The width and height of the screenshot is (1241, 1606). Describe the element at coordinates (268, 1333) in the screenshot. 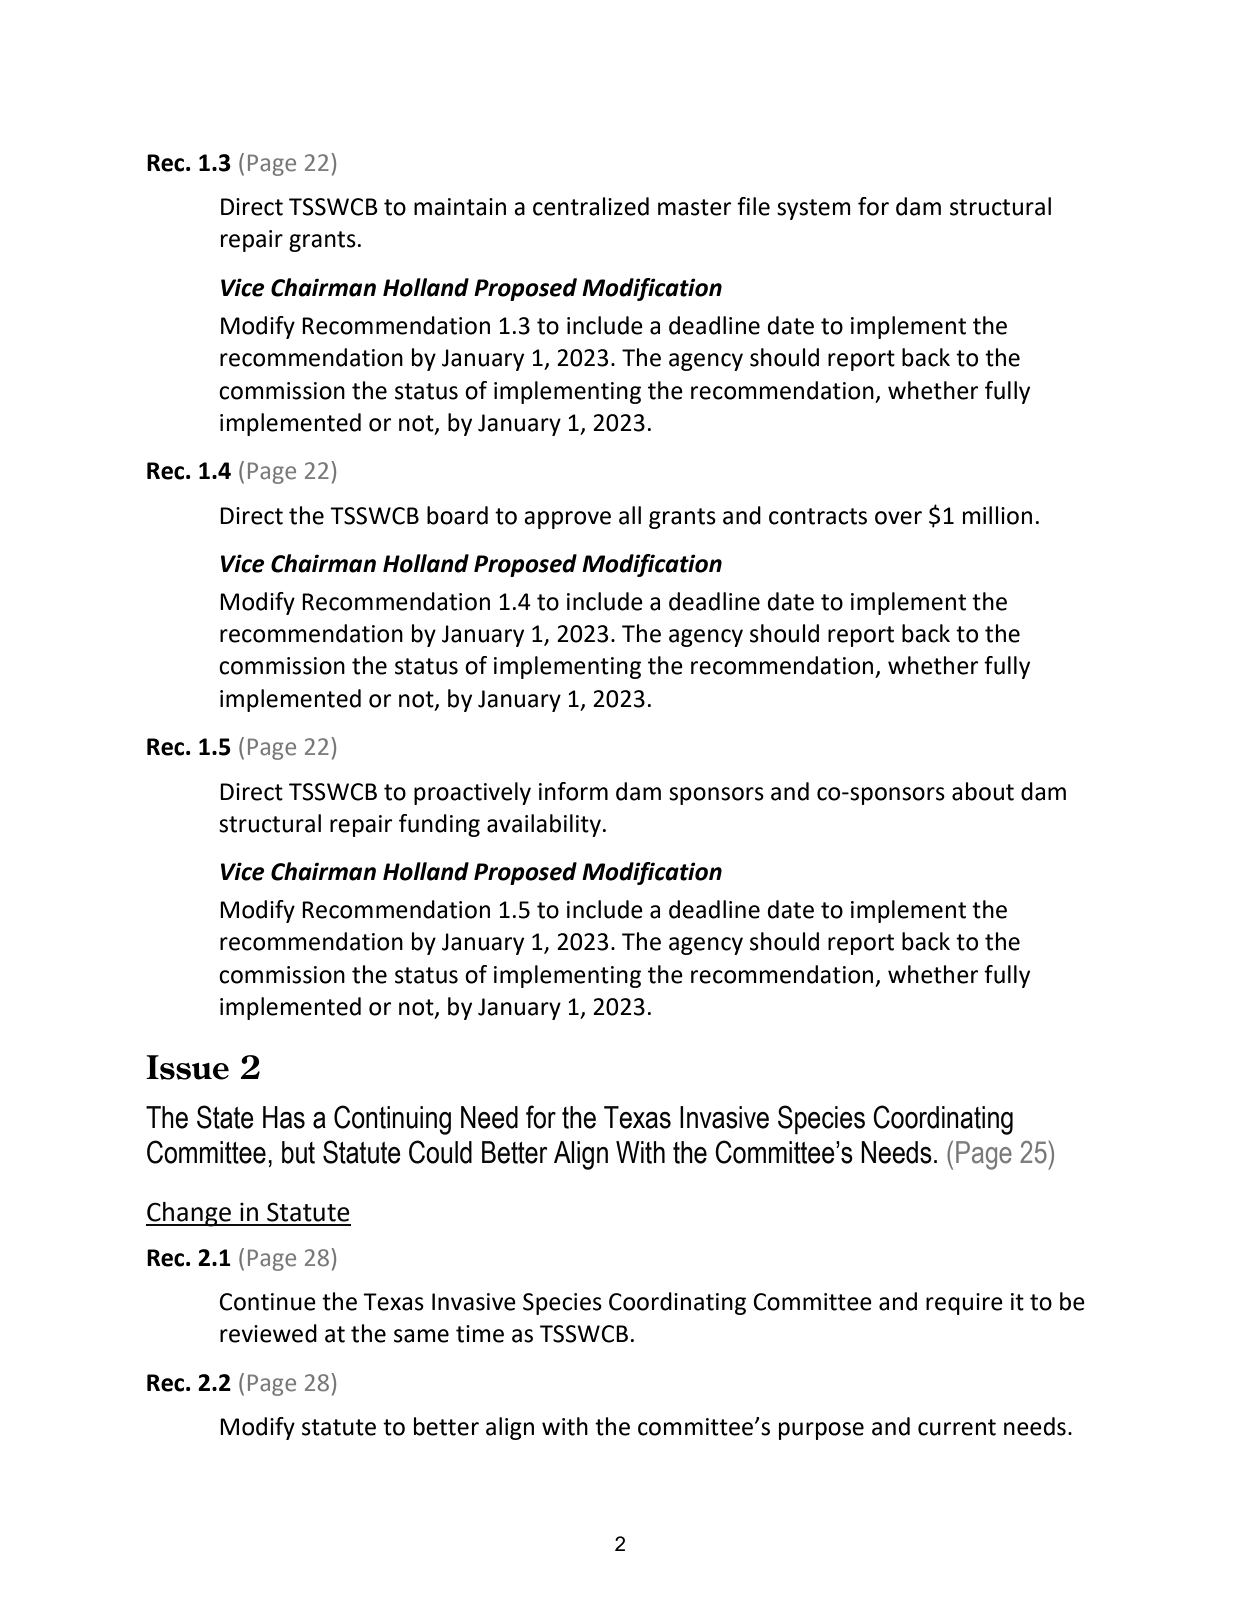

I see `reviewed` at that location.
